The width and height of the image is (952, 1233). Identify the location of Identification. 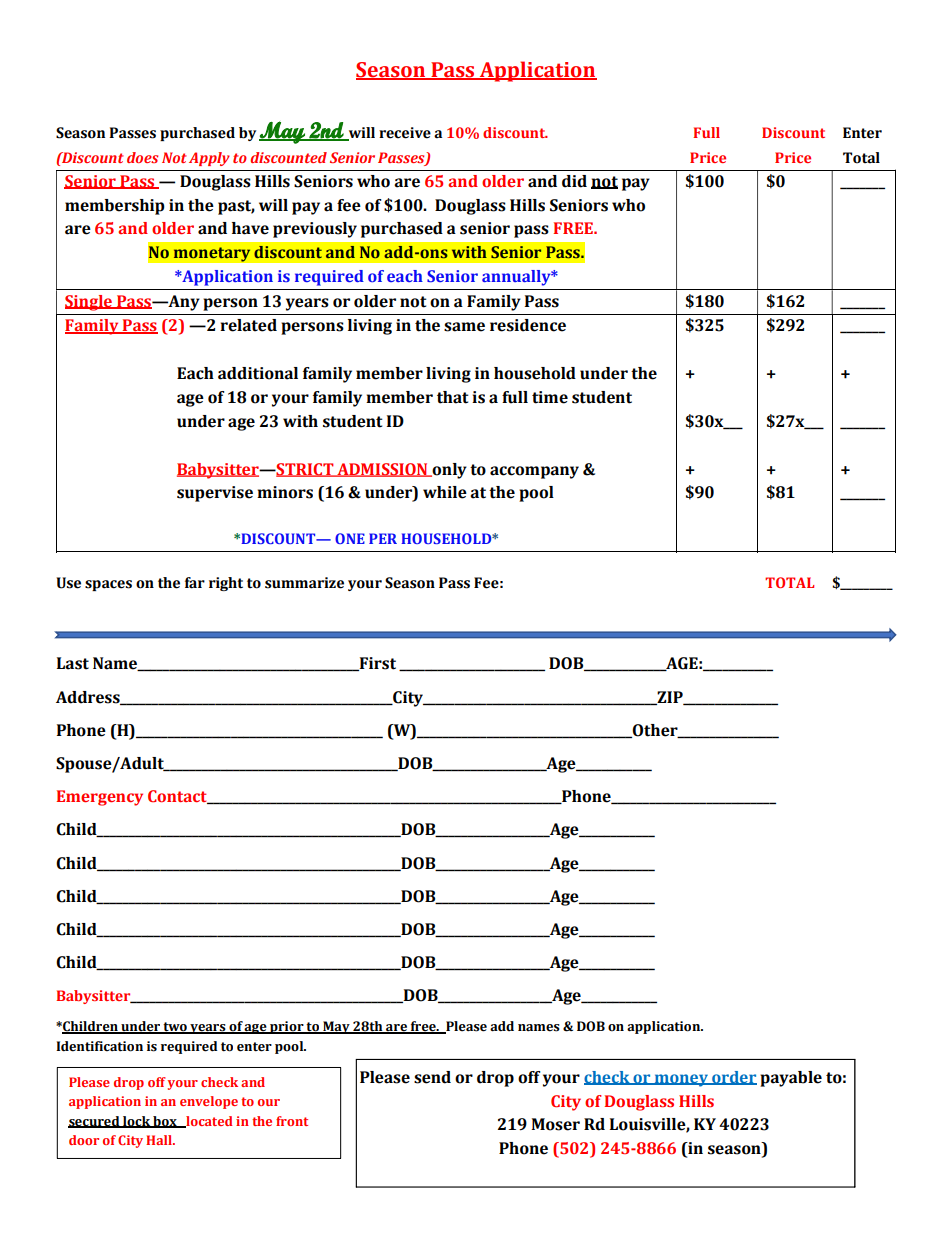
(99, 1046).
